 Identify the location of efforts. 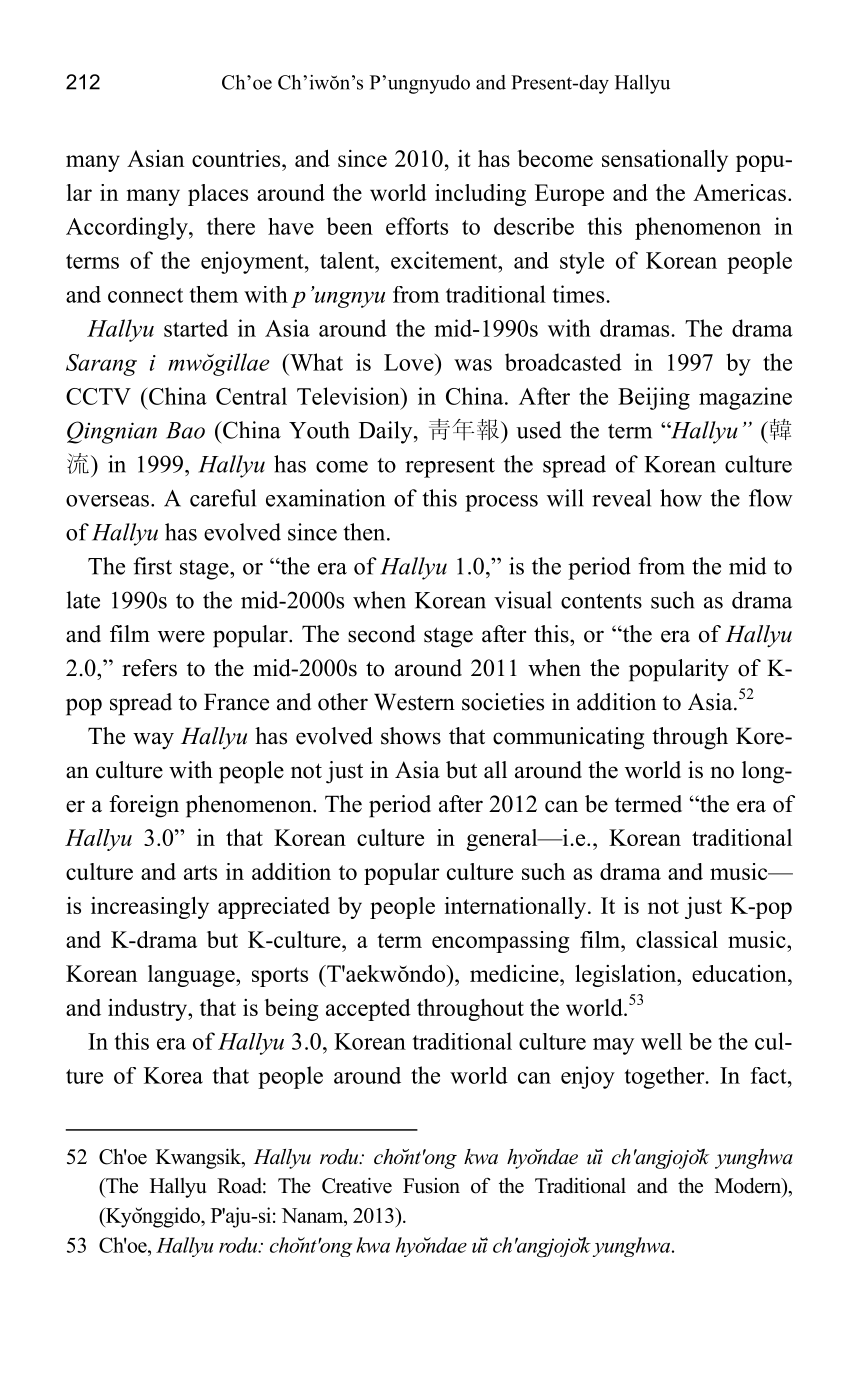
(417, 226).
